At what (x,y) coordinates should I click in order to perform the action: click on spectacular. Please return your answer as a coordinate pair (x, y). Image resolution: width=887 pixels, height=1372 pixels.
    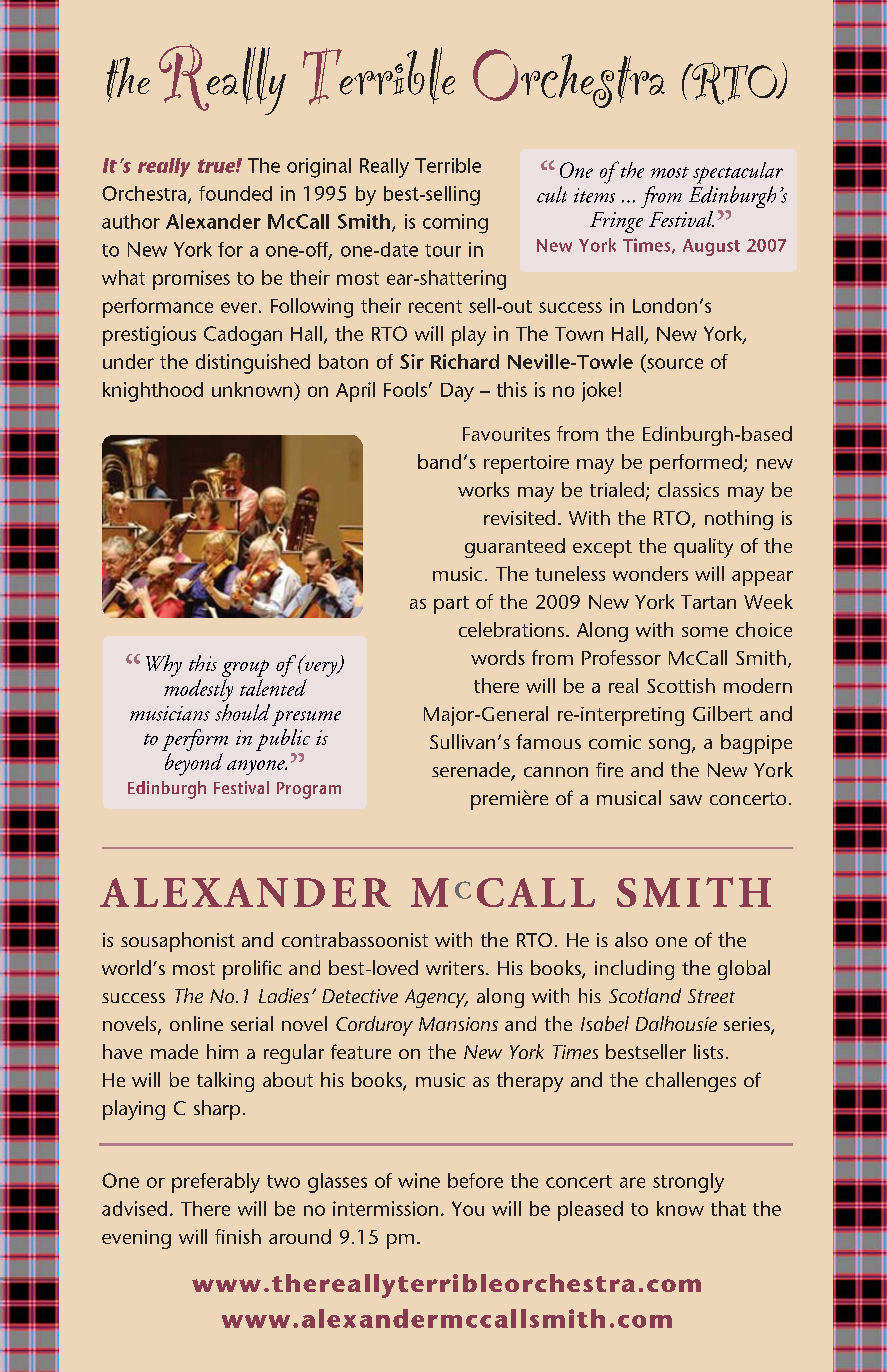
    Looking at the image, I should click on (738, 173).
